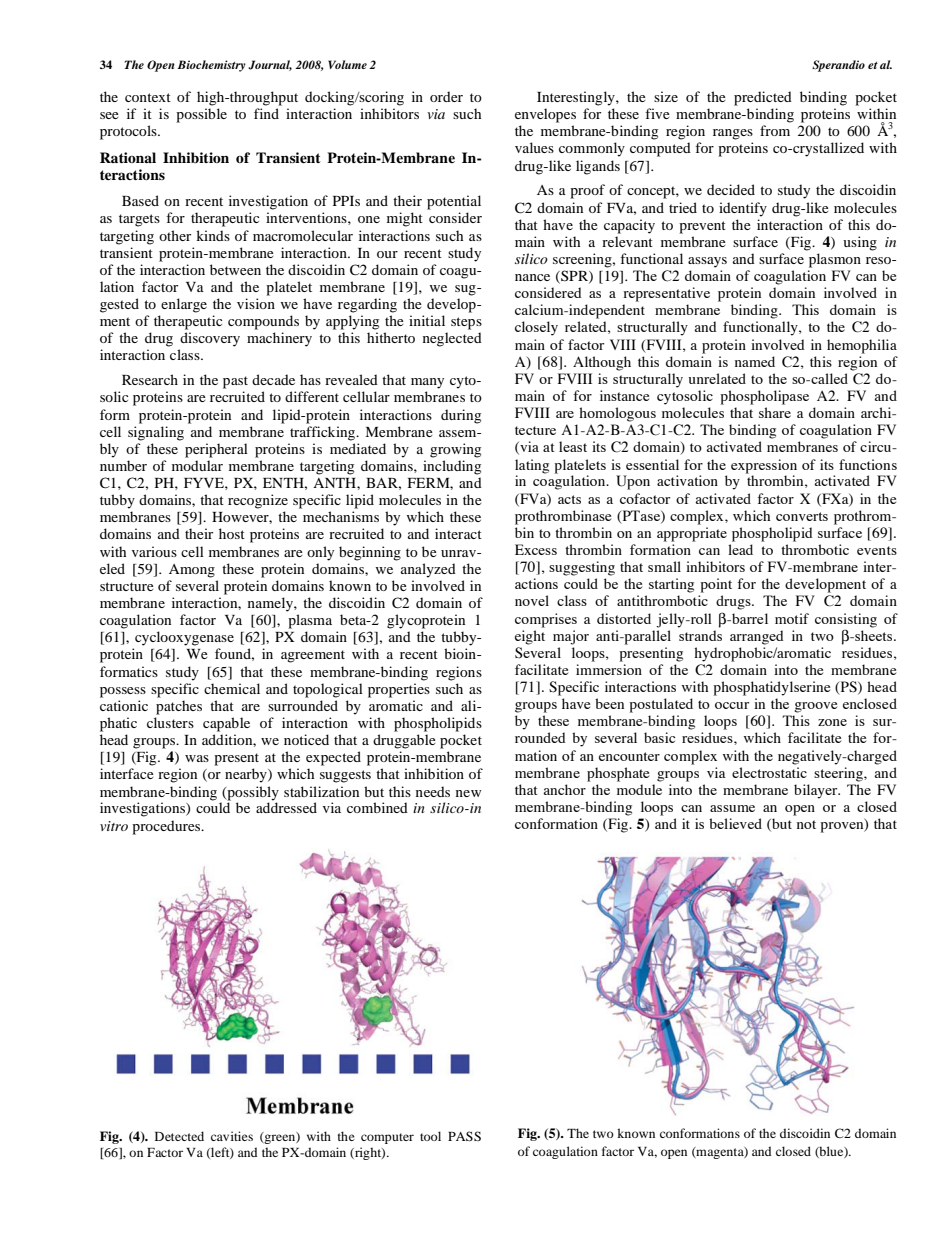 The width and height of the screenshot is (952, 1233). What do you see at coordinates (464, 1136) in the screenshot?
I see `PASS` at bounding box center [464, 1136].
